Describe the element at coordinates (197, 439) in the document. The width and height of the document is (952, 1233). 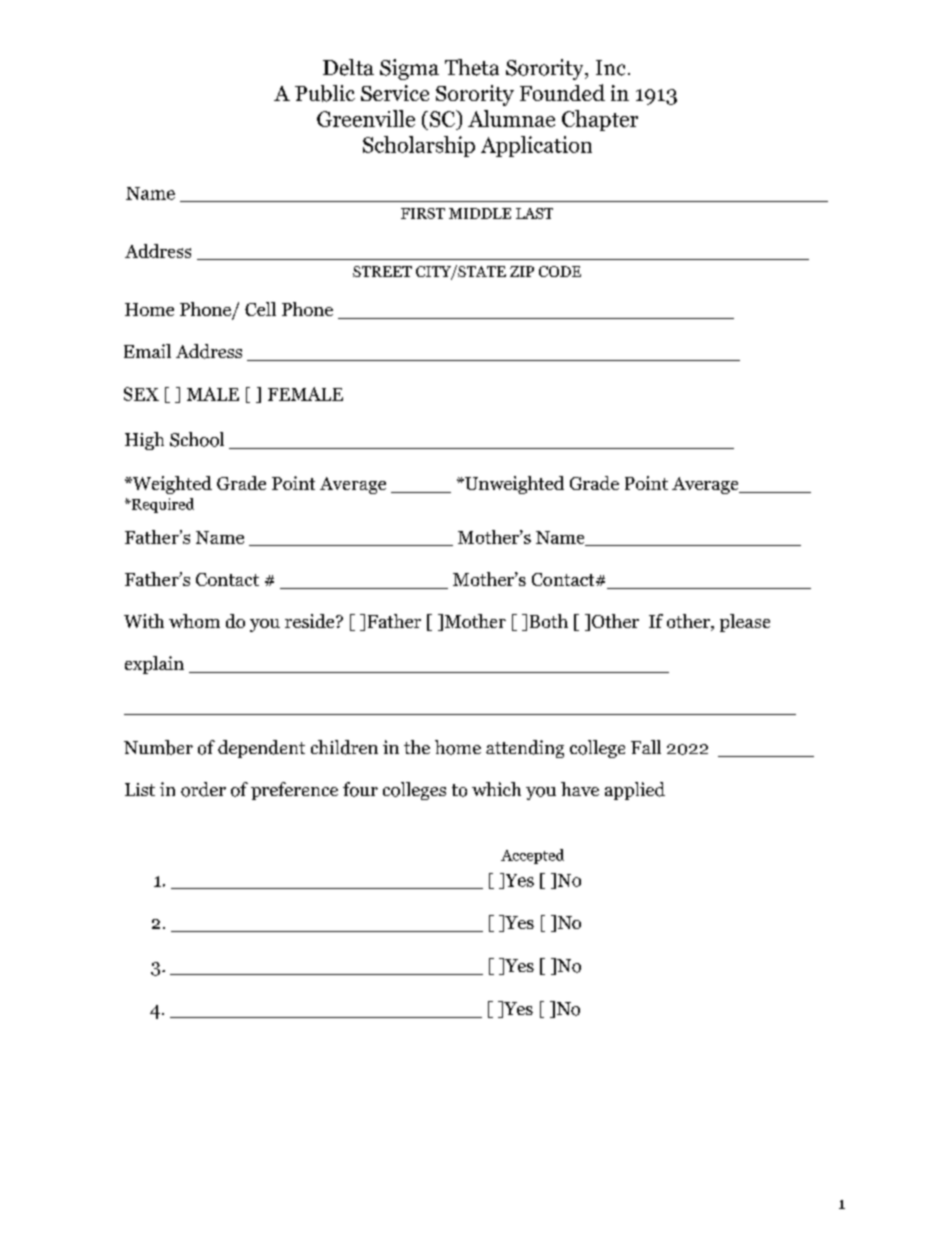
I see `School` at that location.
